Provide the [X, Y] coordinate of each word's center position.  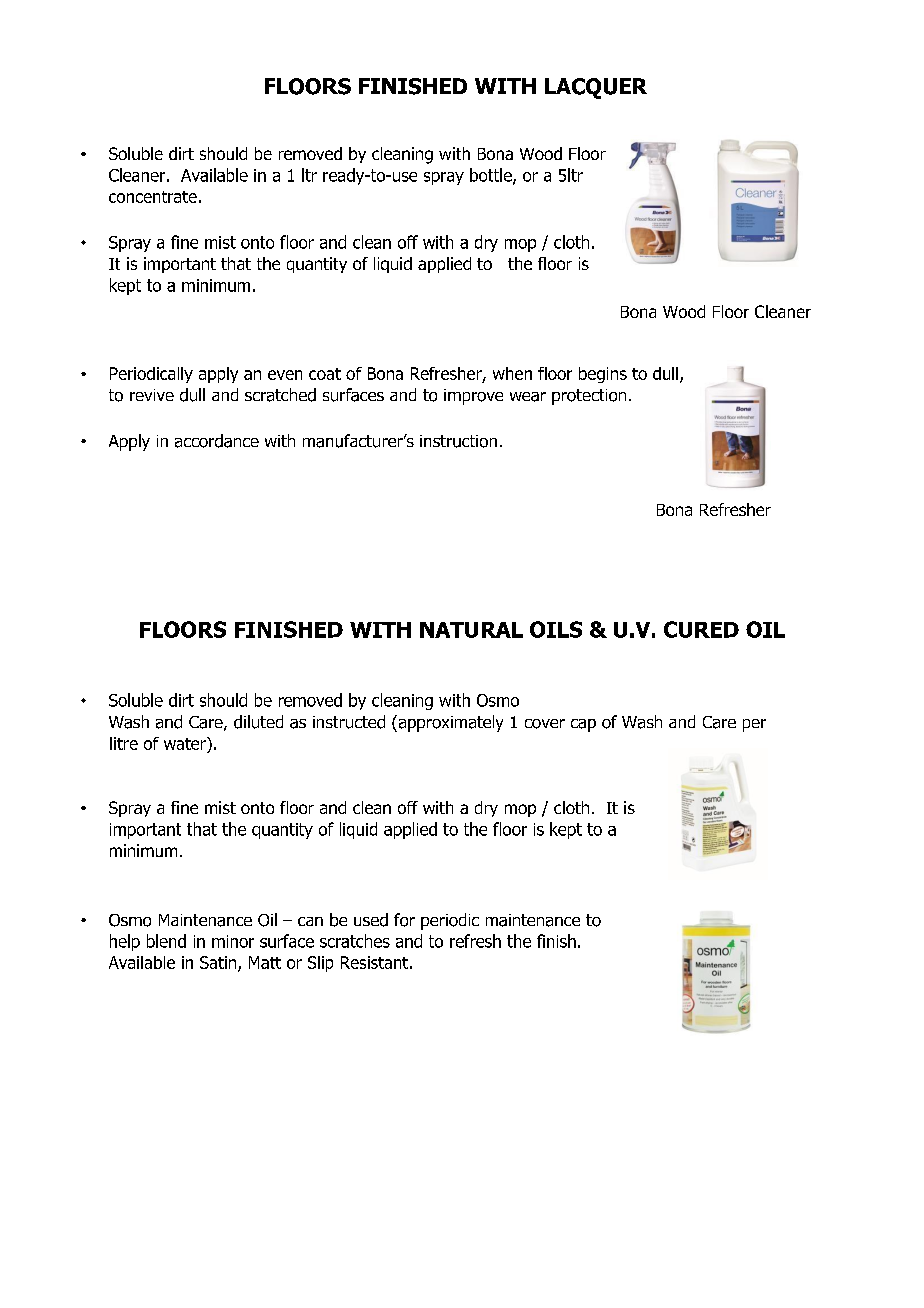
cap [583, 725]
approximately [449, 723]
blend [166, 941]
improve [473, 397]
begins [603, 375]
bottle [492, 176]
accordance [217, 441]
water [186, 743]
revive [152, 395]
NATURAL [471, 630]
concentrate [153, 197]
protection [589, 397]
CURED [701, 629]
